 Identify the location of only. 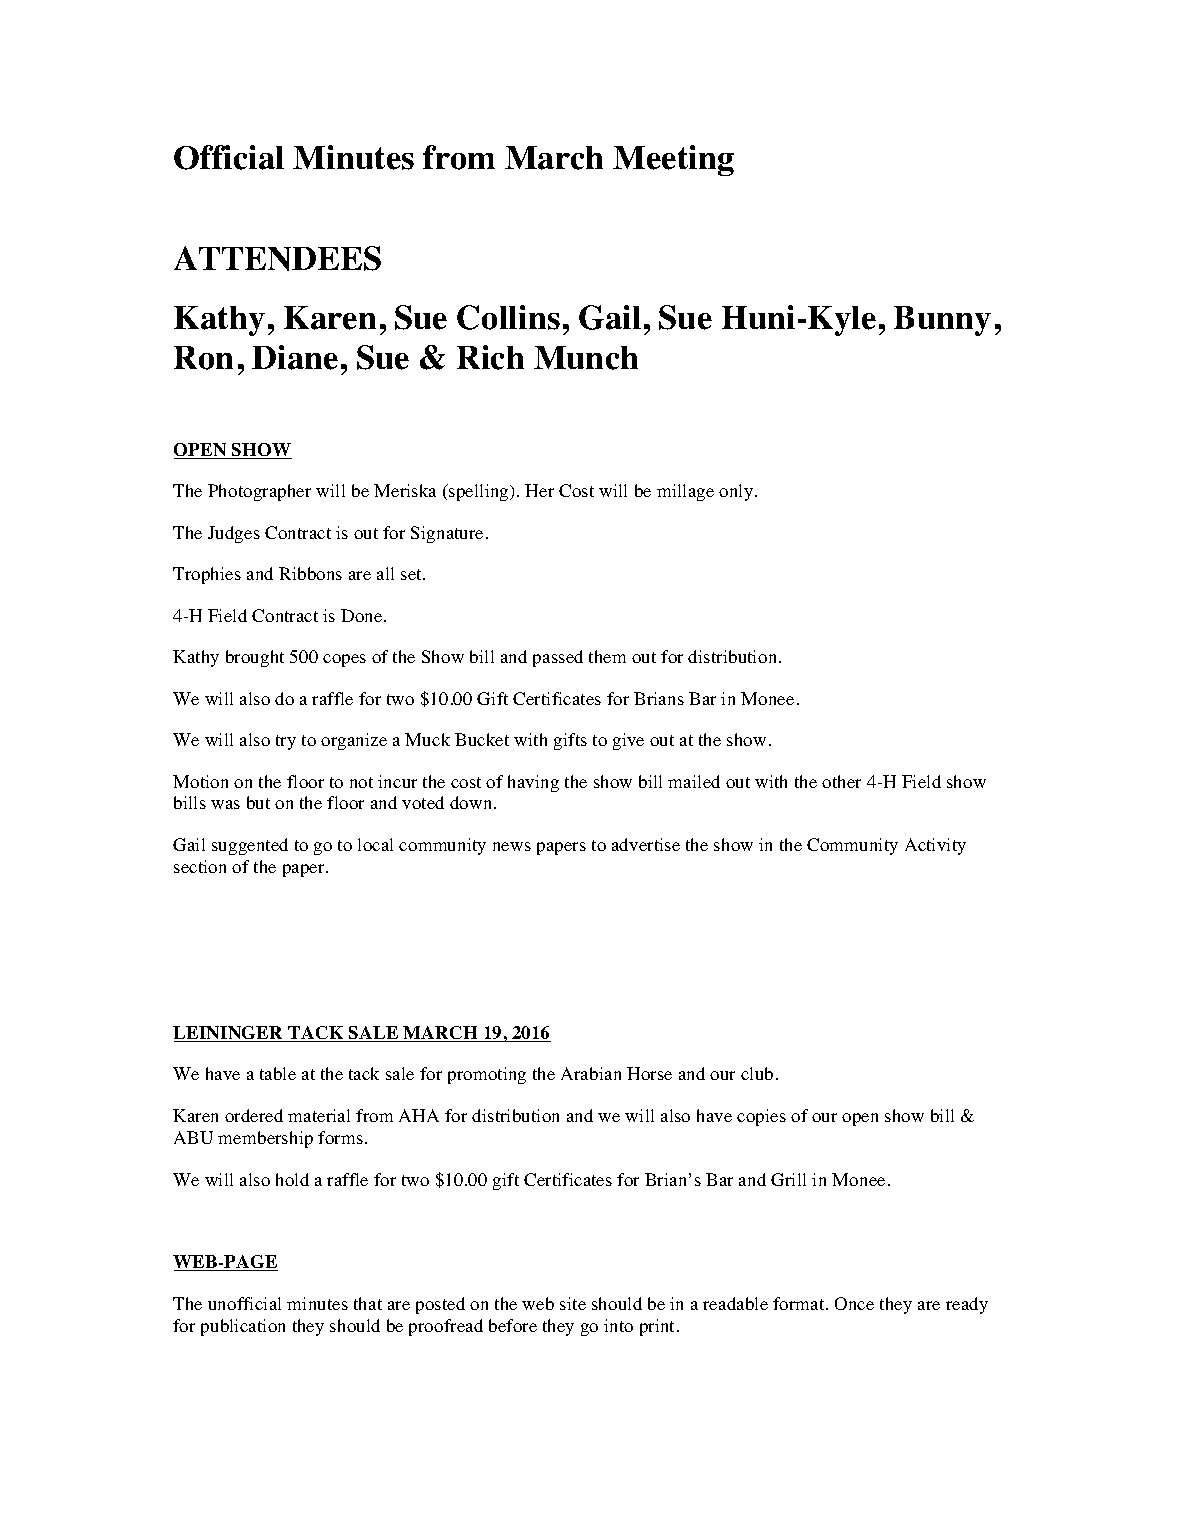
(737, 492).
